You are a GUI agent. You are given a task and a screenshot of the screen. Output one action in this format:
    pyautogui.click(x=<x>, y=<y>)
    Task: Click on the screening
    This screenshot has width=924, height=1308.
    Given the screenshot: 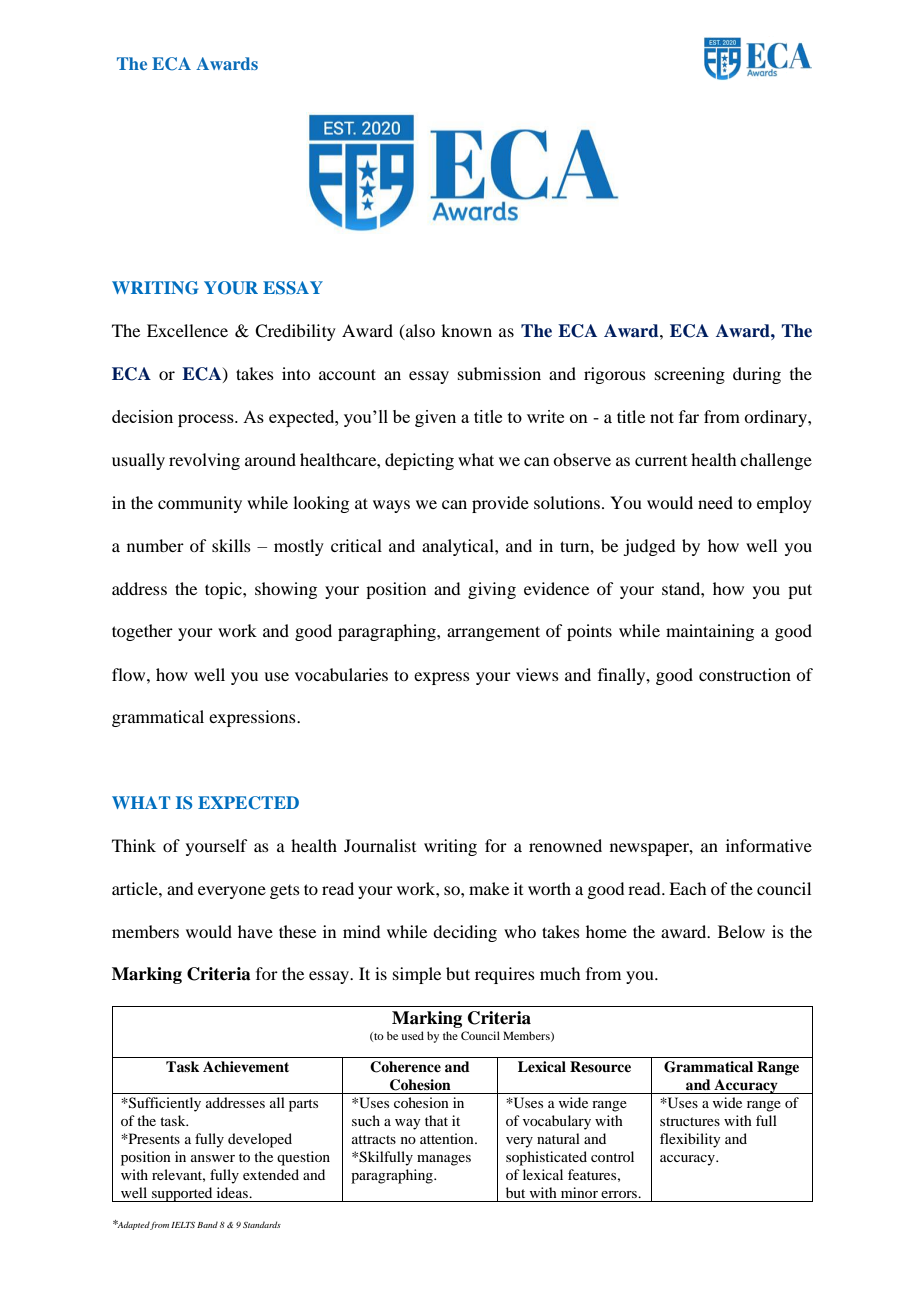 What is the action you would take?
    pyautogui.click(x=690, y=375)
